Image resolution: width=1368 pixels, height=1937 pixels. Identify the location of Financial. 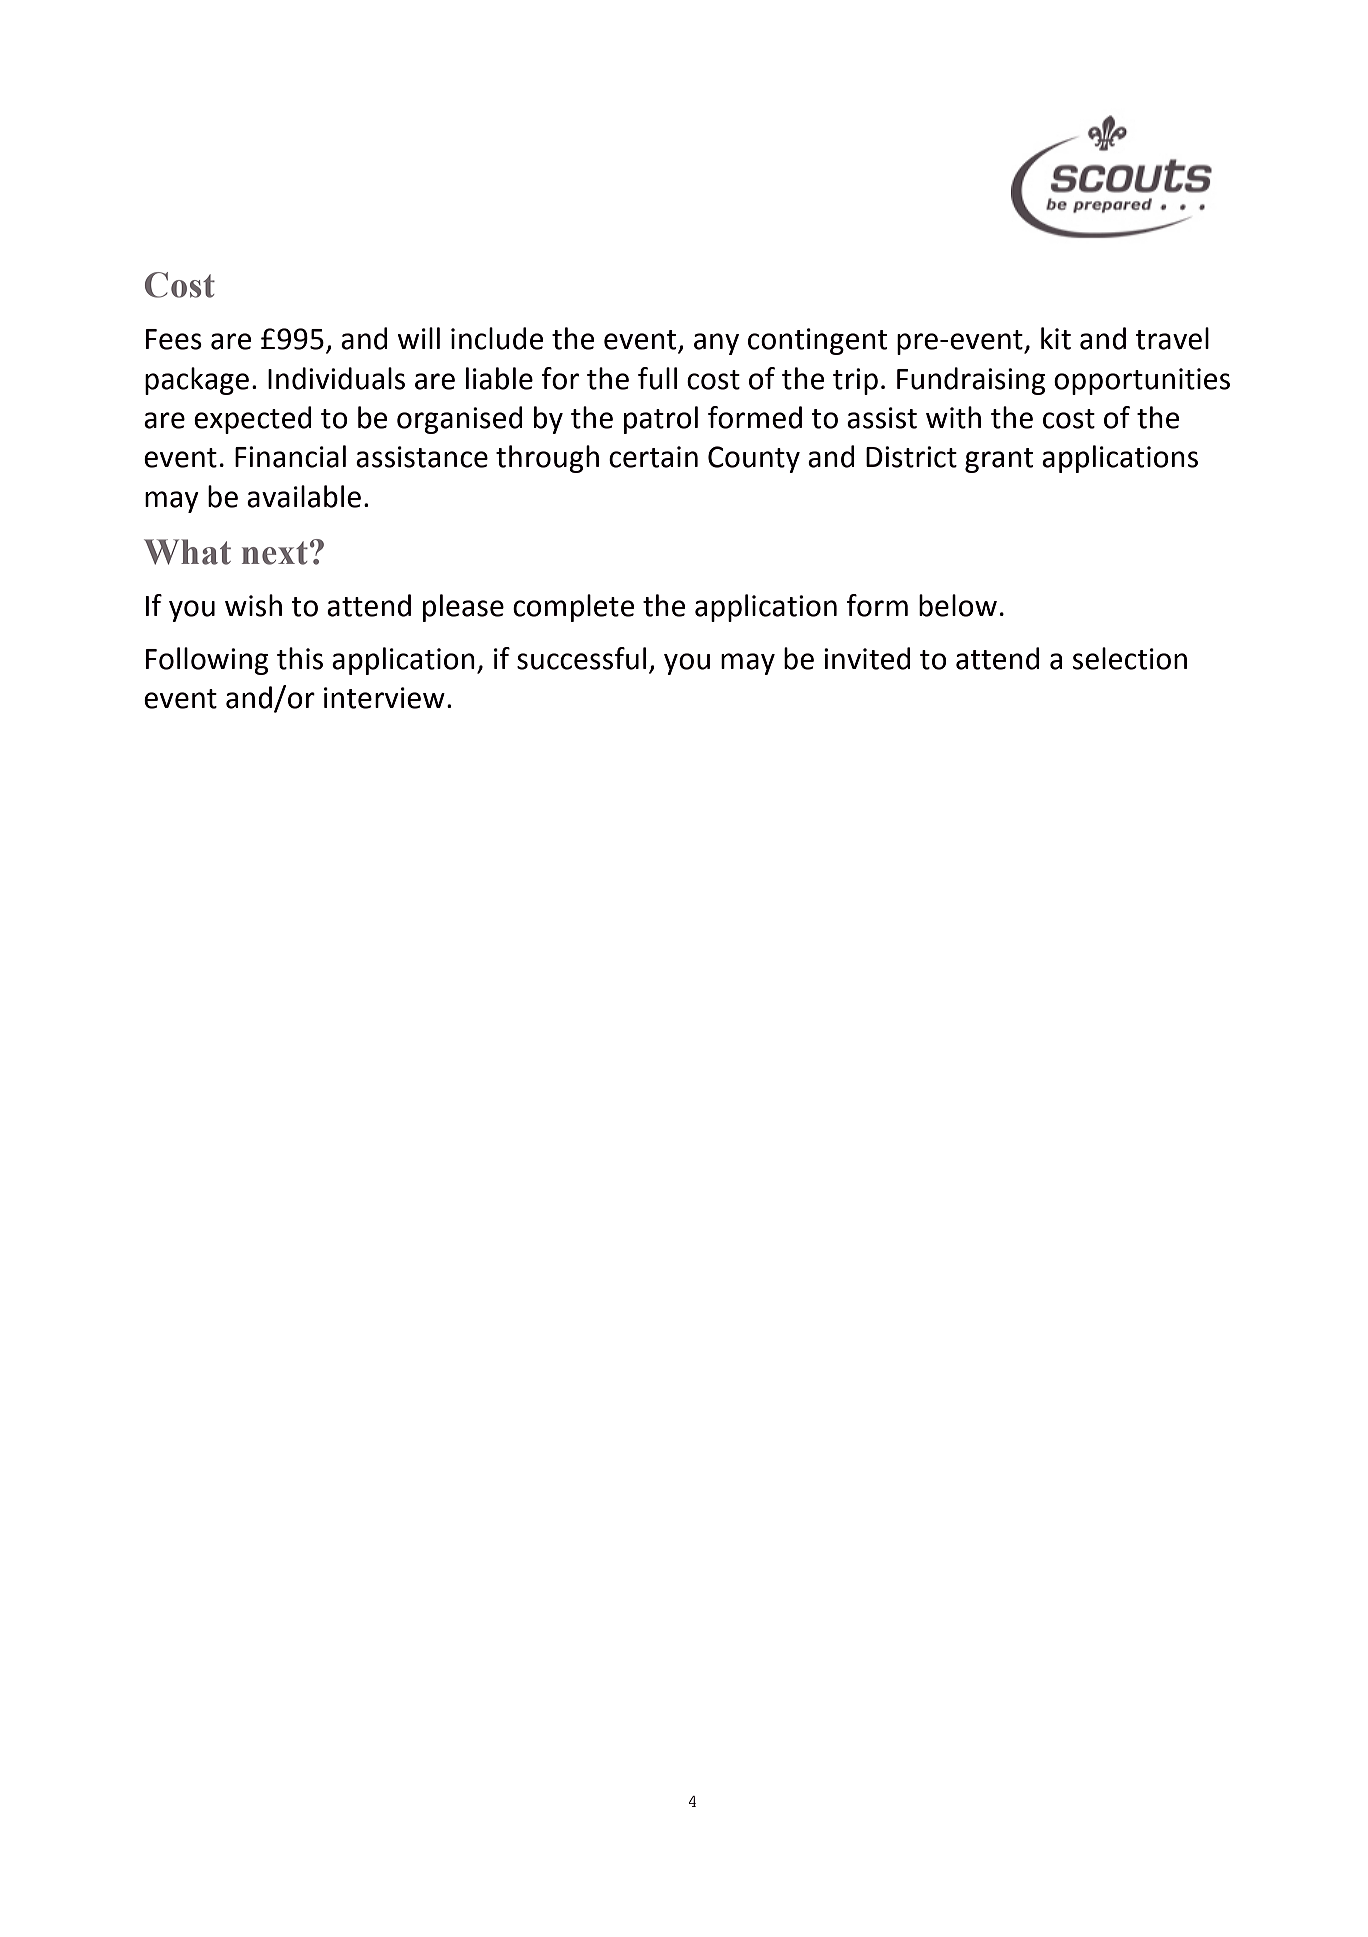
(290, 456).
